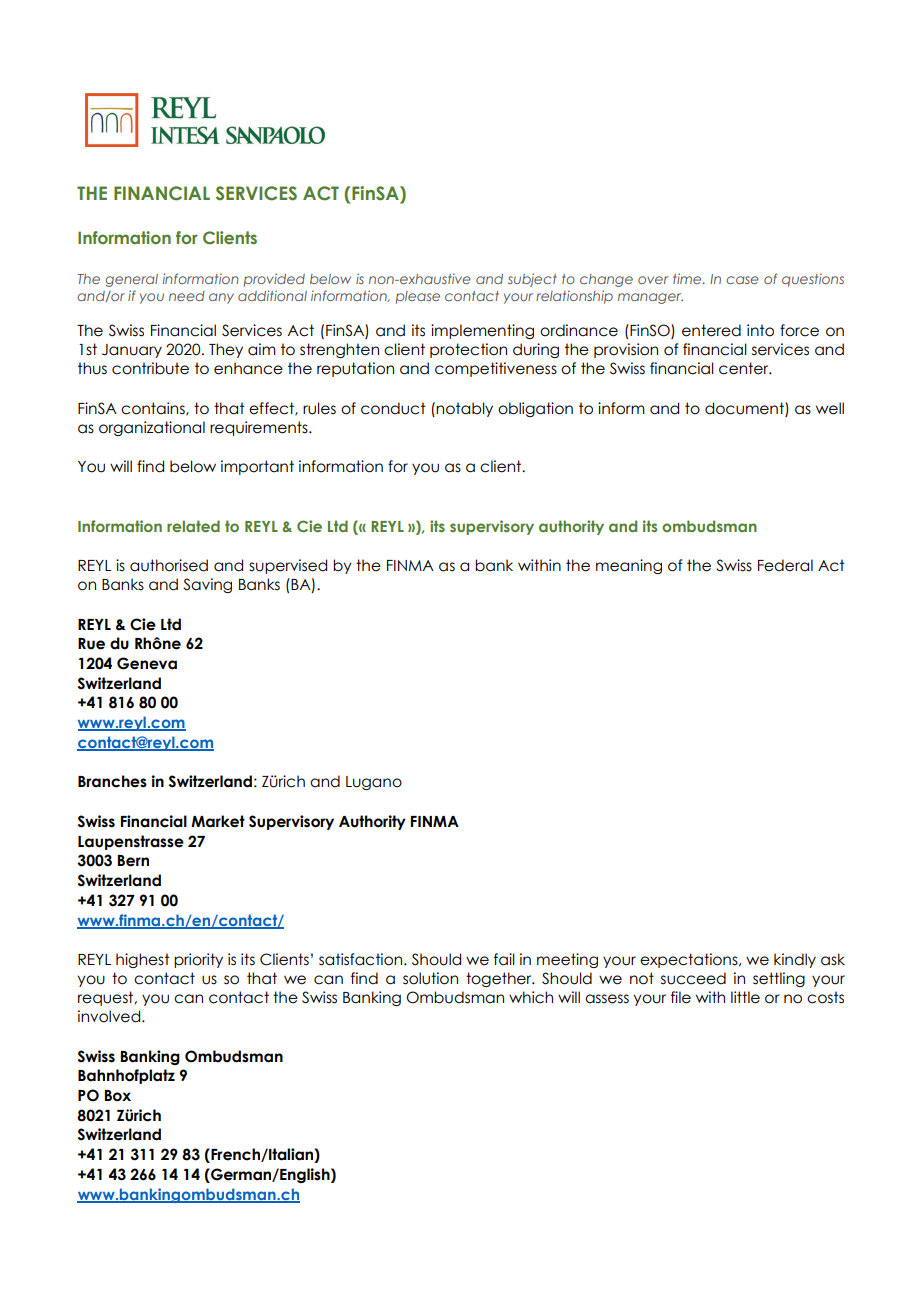  Describe the element at coordinates (198, 960) in the image. I see `priority` at that location.
